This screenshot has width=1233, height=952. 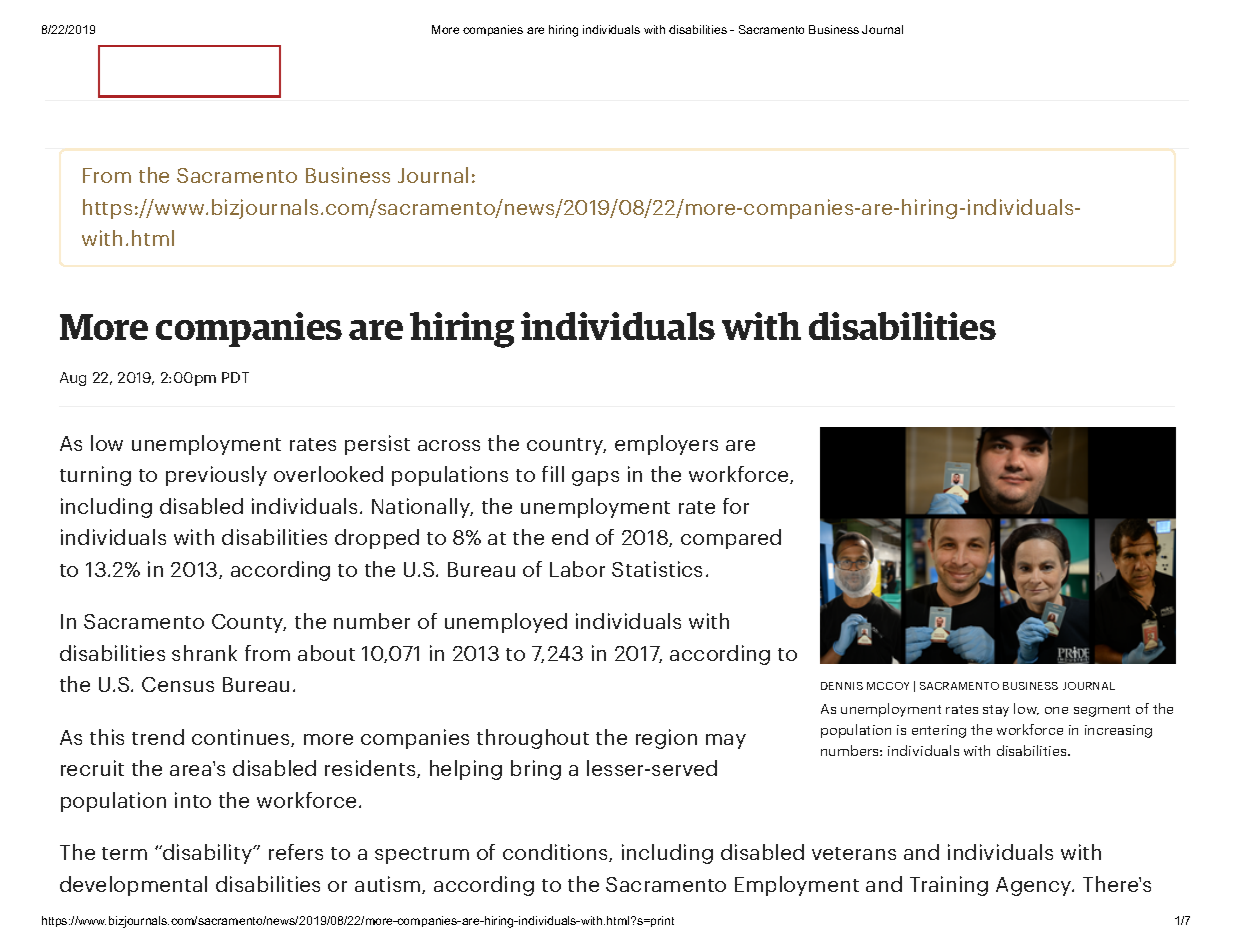 I want to click on throughout, so click(x=533, y=739).
